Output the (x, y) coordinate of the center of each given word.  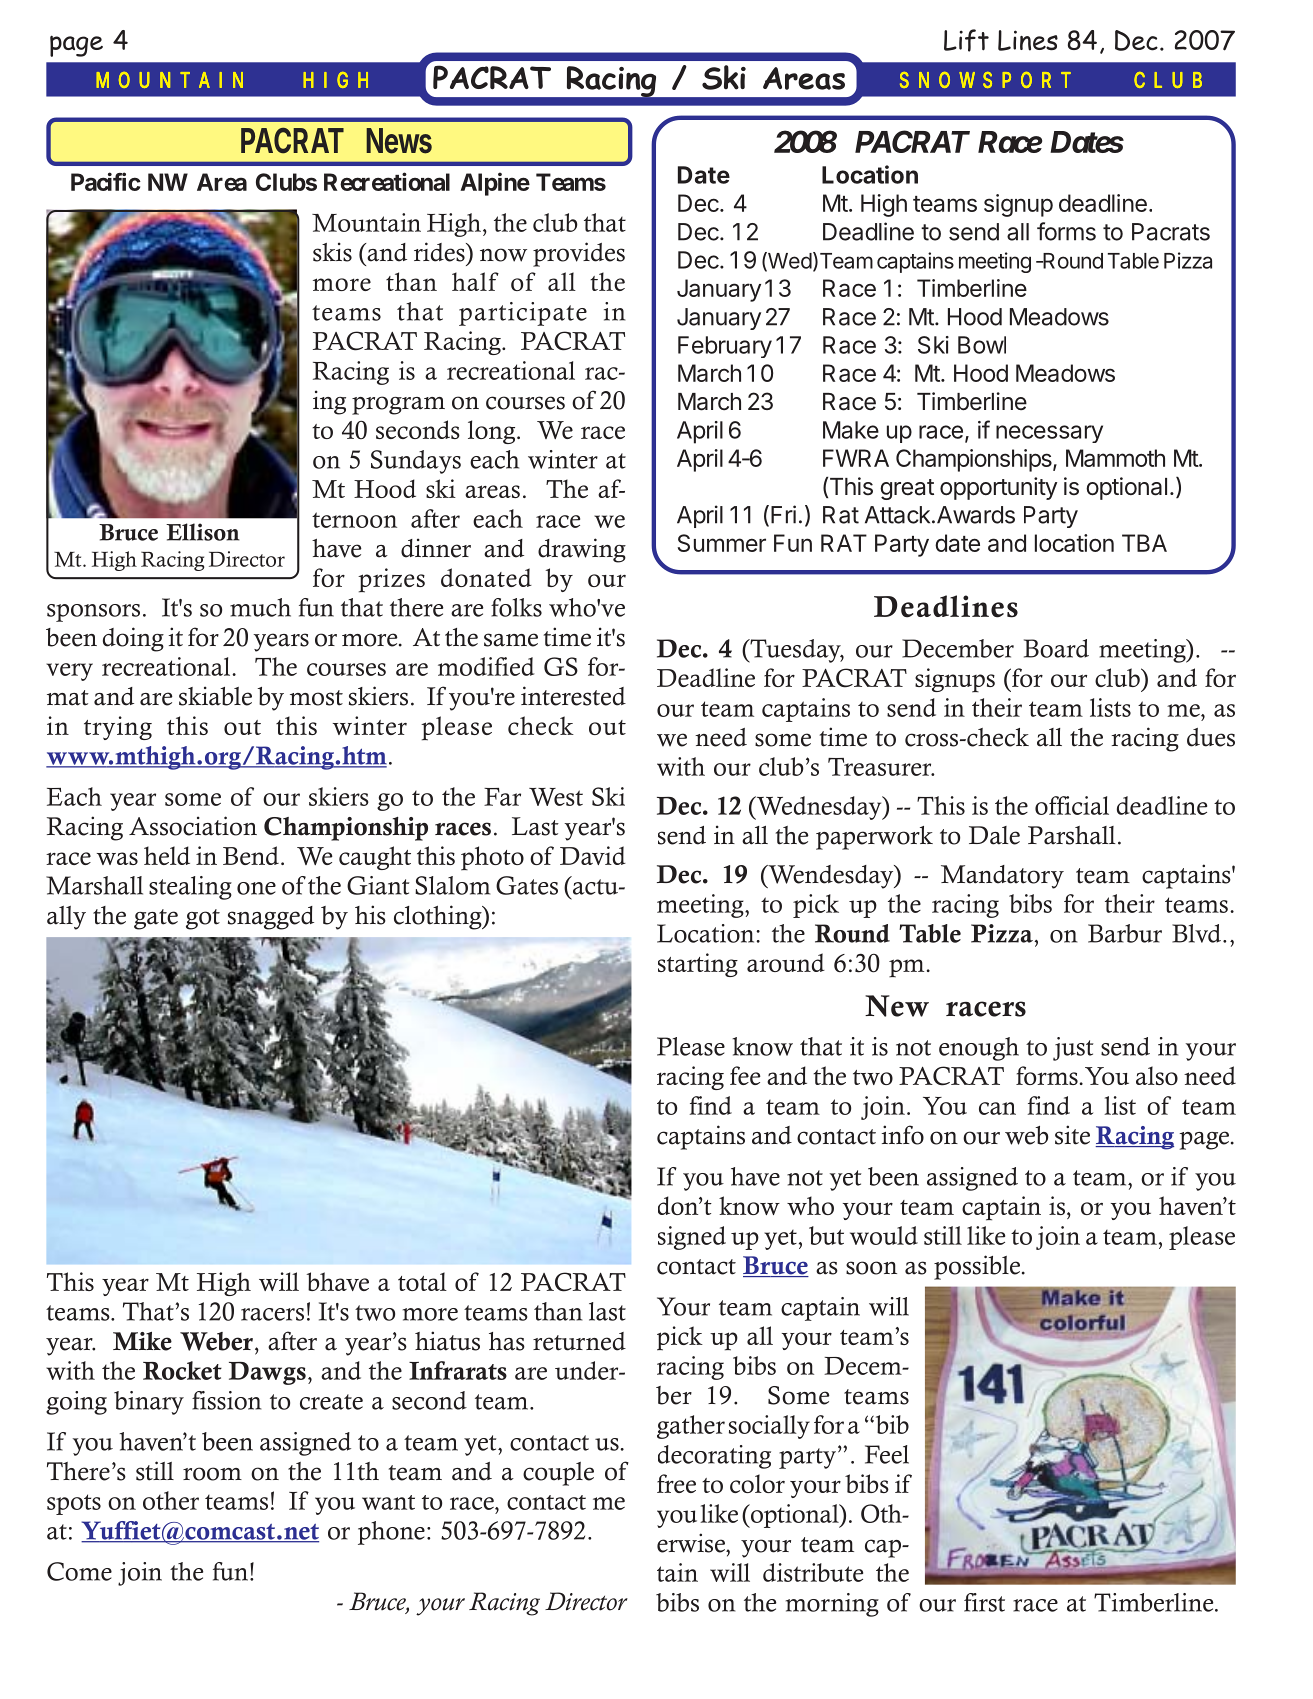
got (203, 919)
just (1073, 1049)
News (399, 141)
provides (579, 254)
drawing (582, 550)
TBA (1144, 543)
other (171, 1500)
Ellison (203, 532)
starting (698, 965)
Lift (966, 40)
